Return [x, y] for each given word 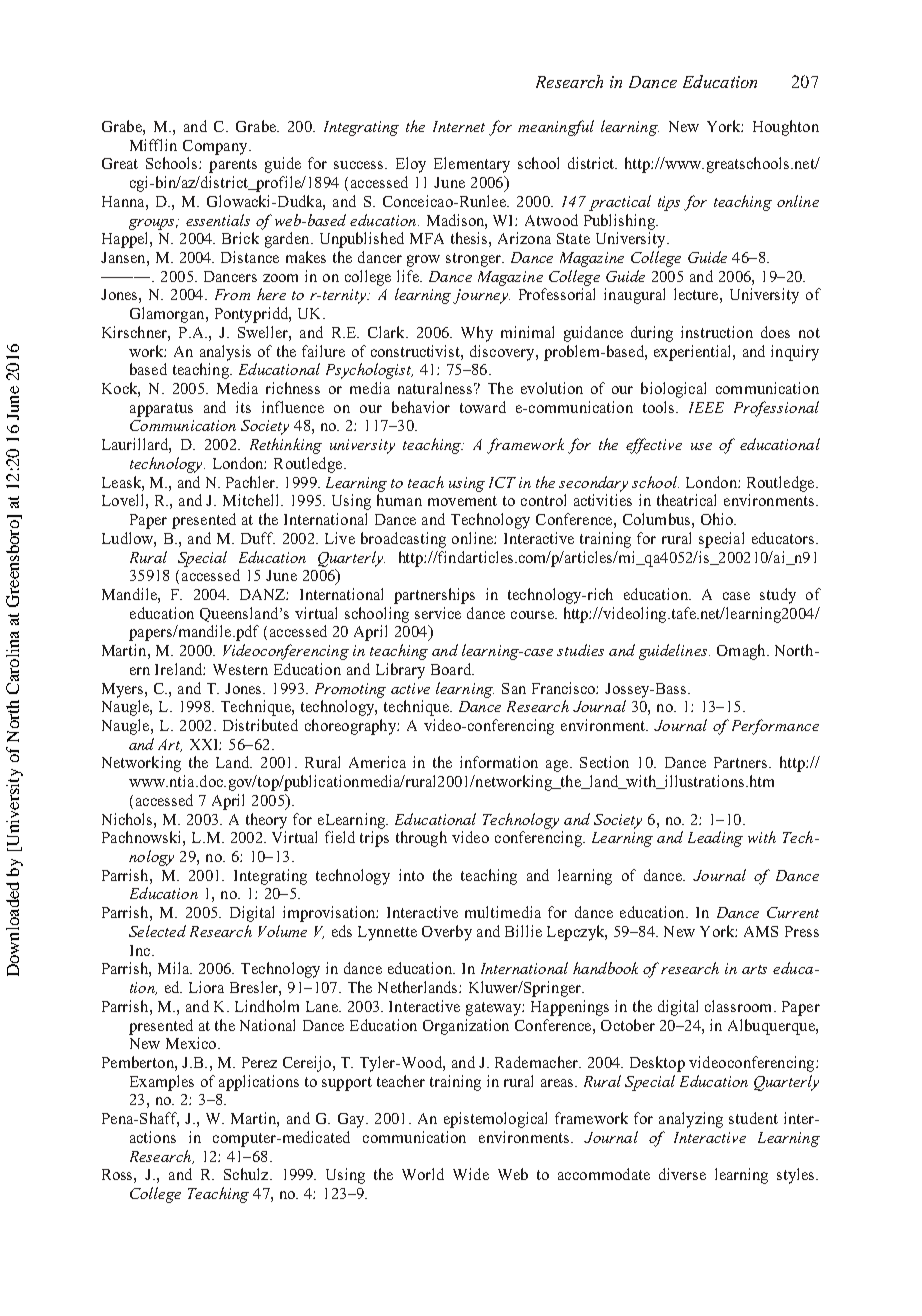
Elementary [472, 165]
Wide [471, 1174]
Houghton [786, 128]
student [753, 1118]
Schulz [247, 1174]
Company [216, 147]
